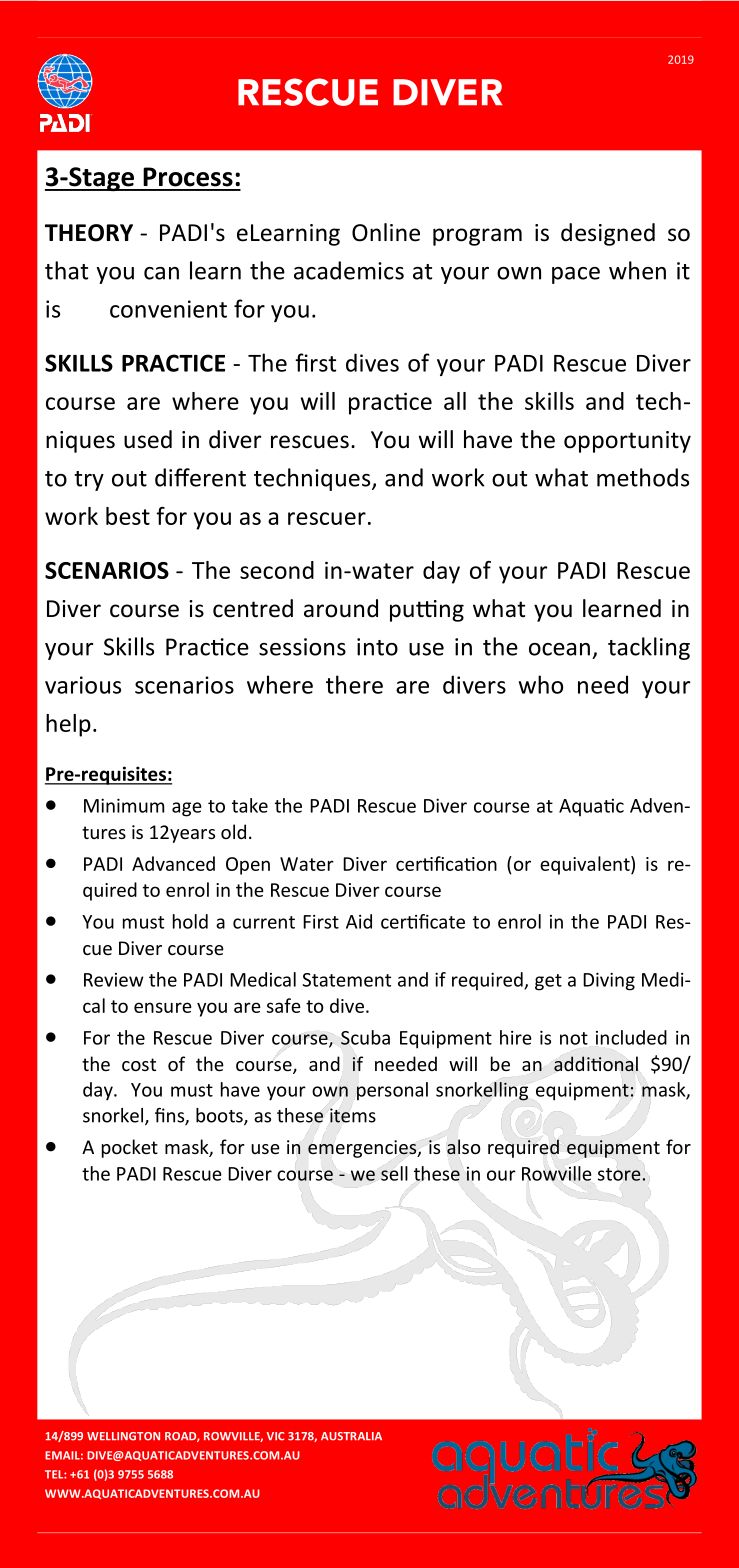 This screenshot has width=739, height=1568. I want to click on pace, so click(576, 275).
